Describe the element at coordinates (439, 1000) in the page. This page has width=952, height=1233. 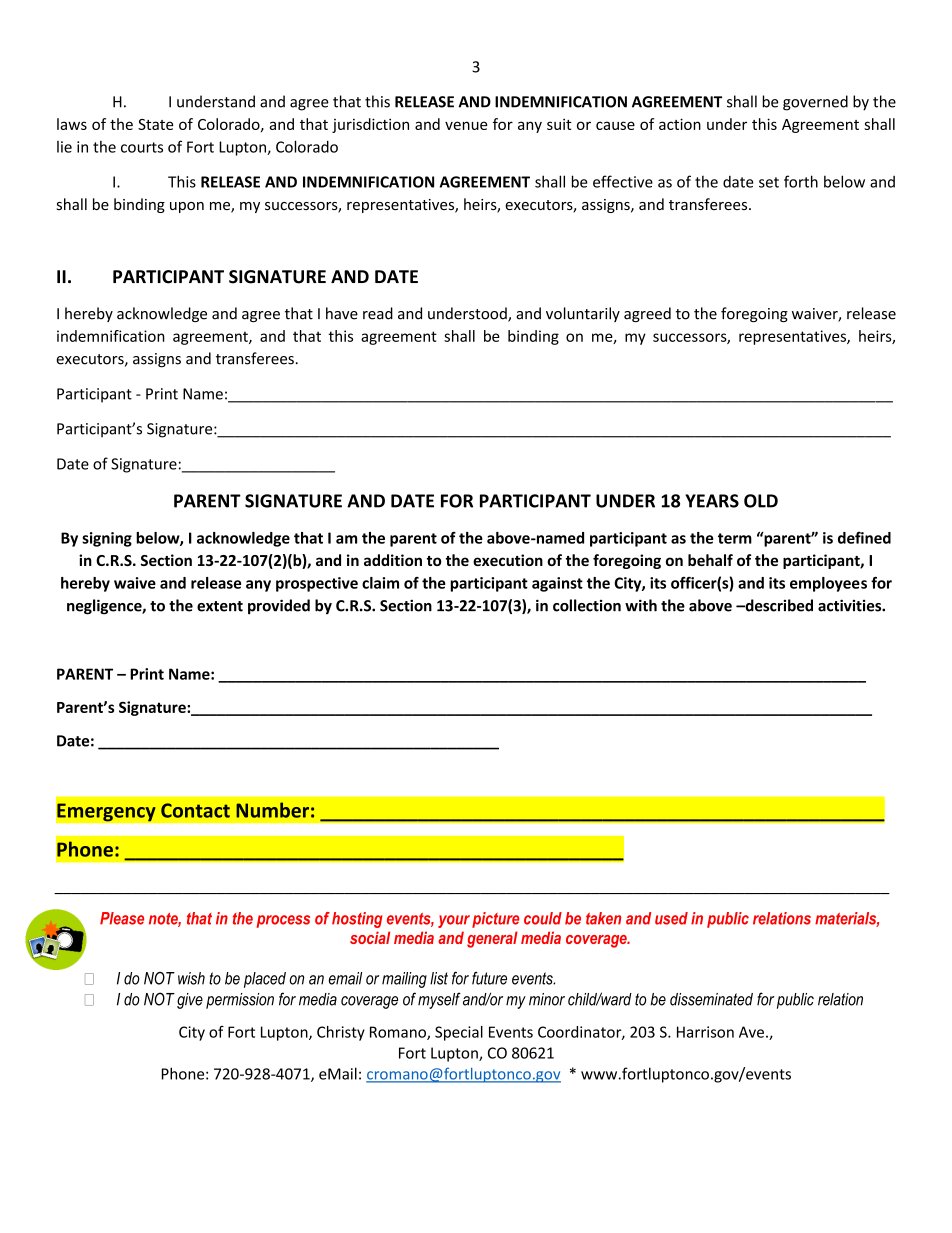
I see `myself` at that location.
